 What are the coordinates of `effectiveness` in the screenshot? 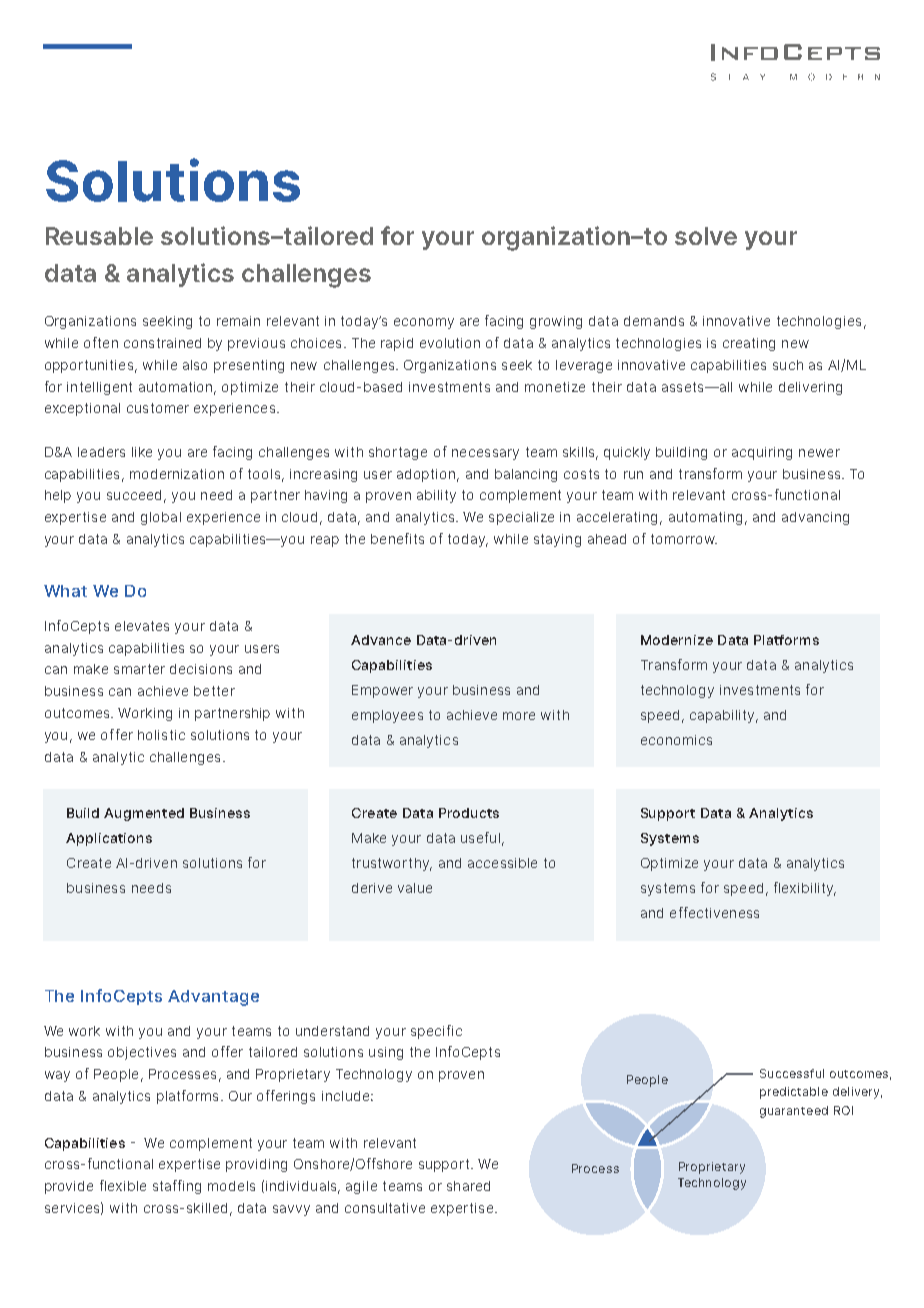 It's located at (714, 912).
